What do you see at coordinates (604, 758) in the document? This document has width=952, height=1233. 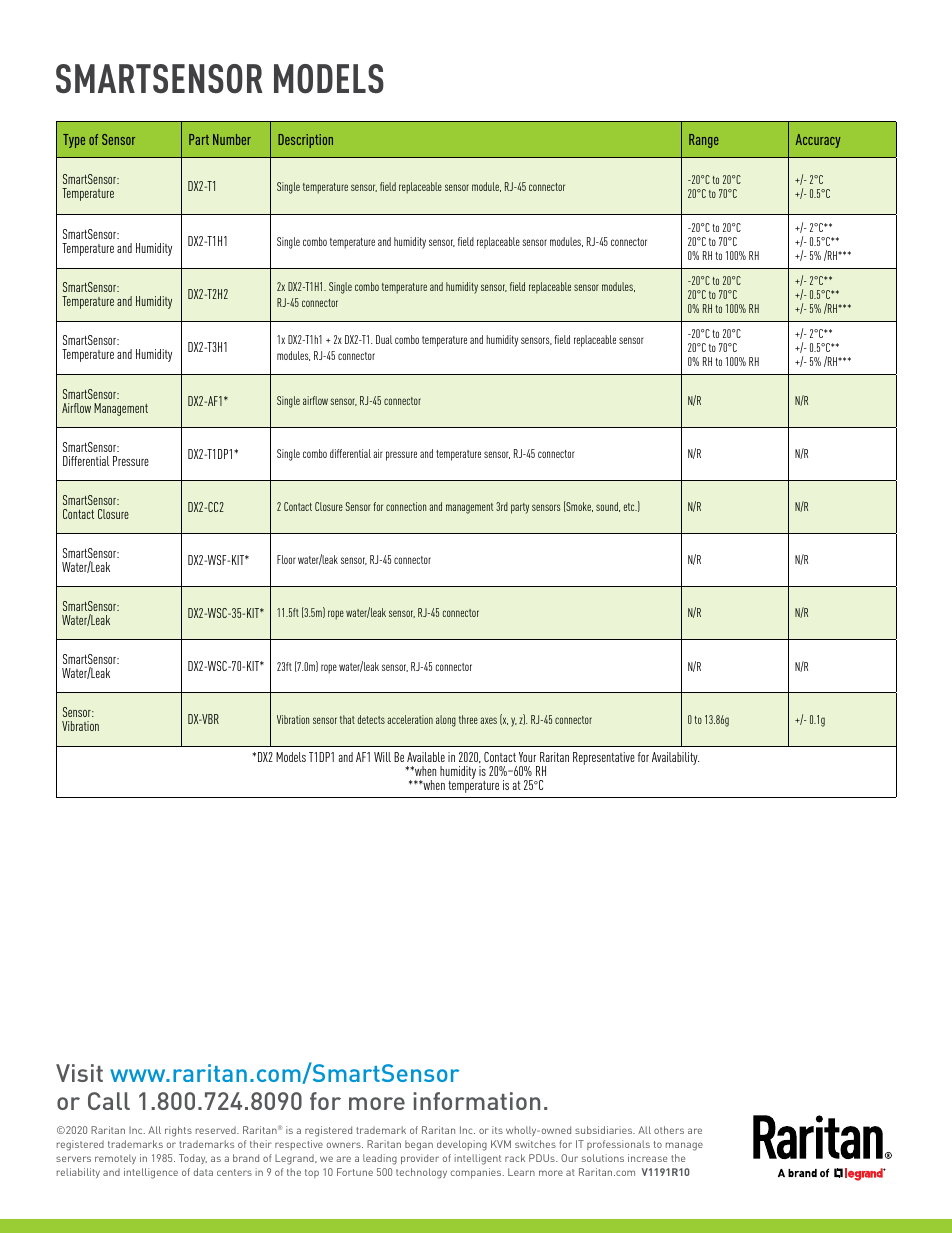 I see `Representative` at bounding box center [604, 758].
